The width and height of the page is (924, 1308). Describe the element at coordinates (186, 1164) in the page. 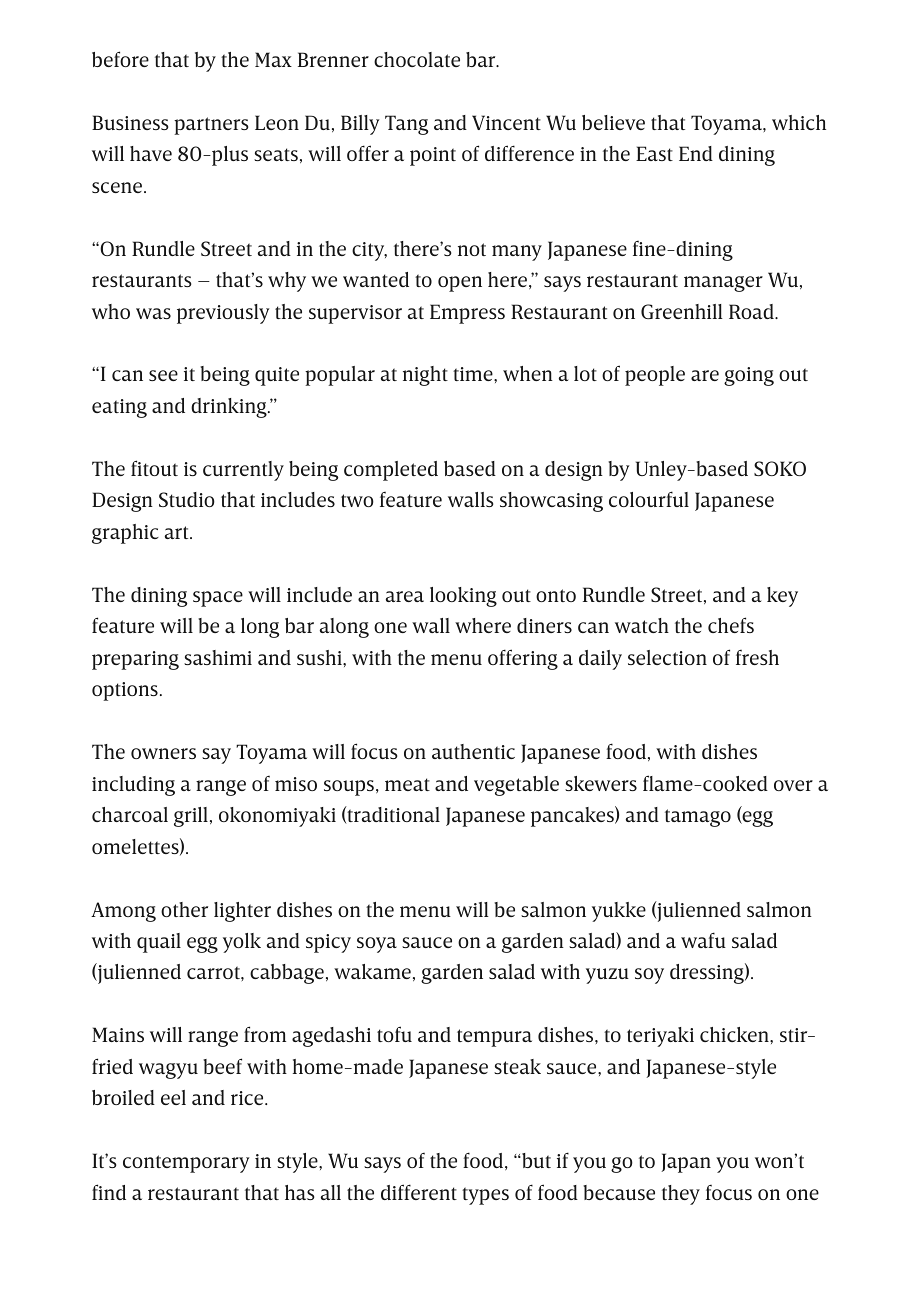

I see `contemporary` at that location.
